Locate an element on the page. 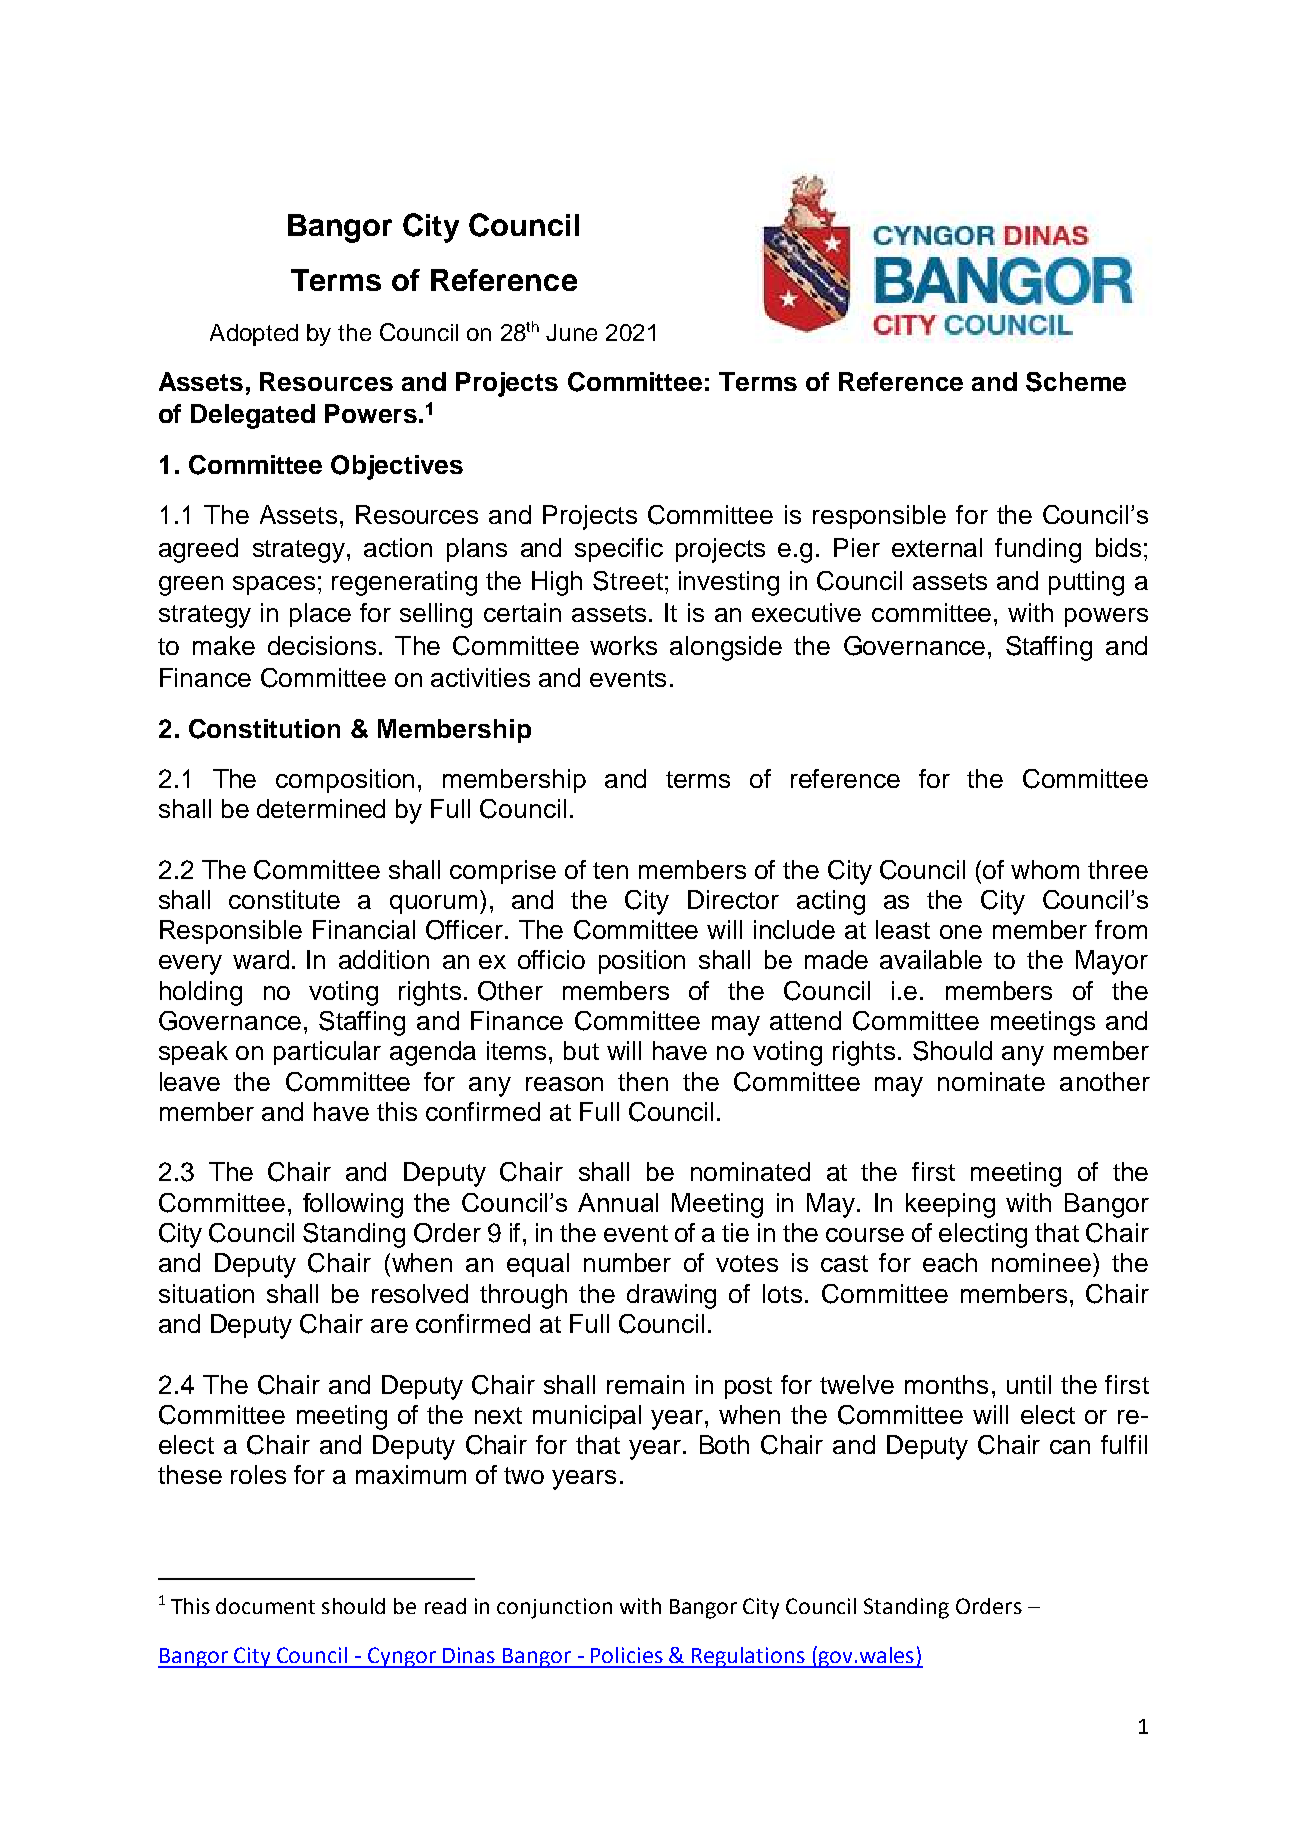 The height and width of the document is (1848, 1307). whom is located at coordinates (1045, 869).
